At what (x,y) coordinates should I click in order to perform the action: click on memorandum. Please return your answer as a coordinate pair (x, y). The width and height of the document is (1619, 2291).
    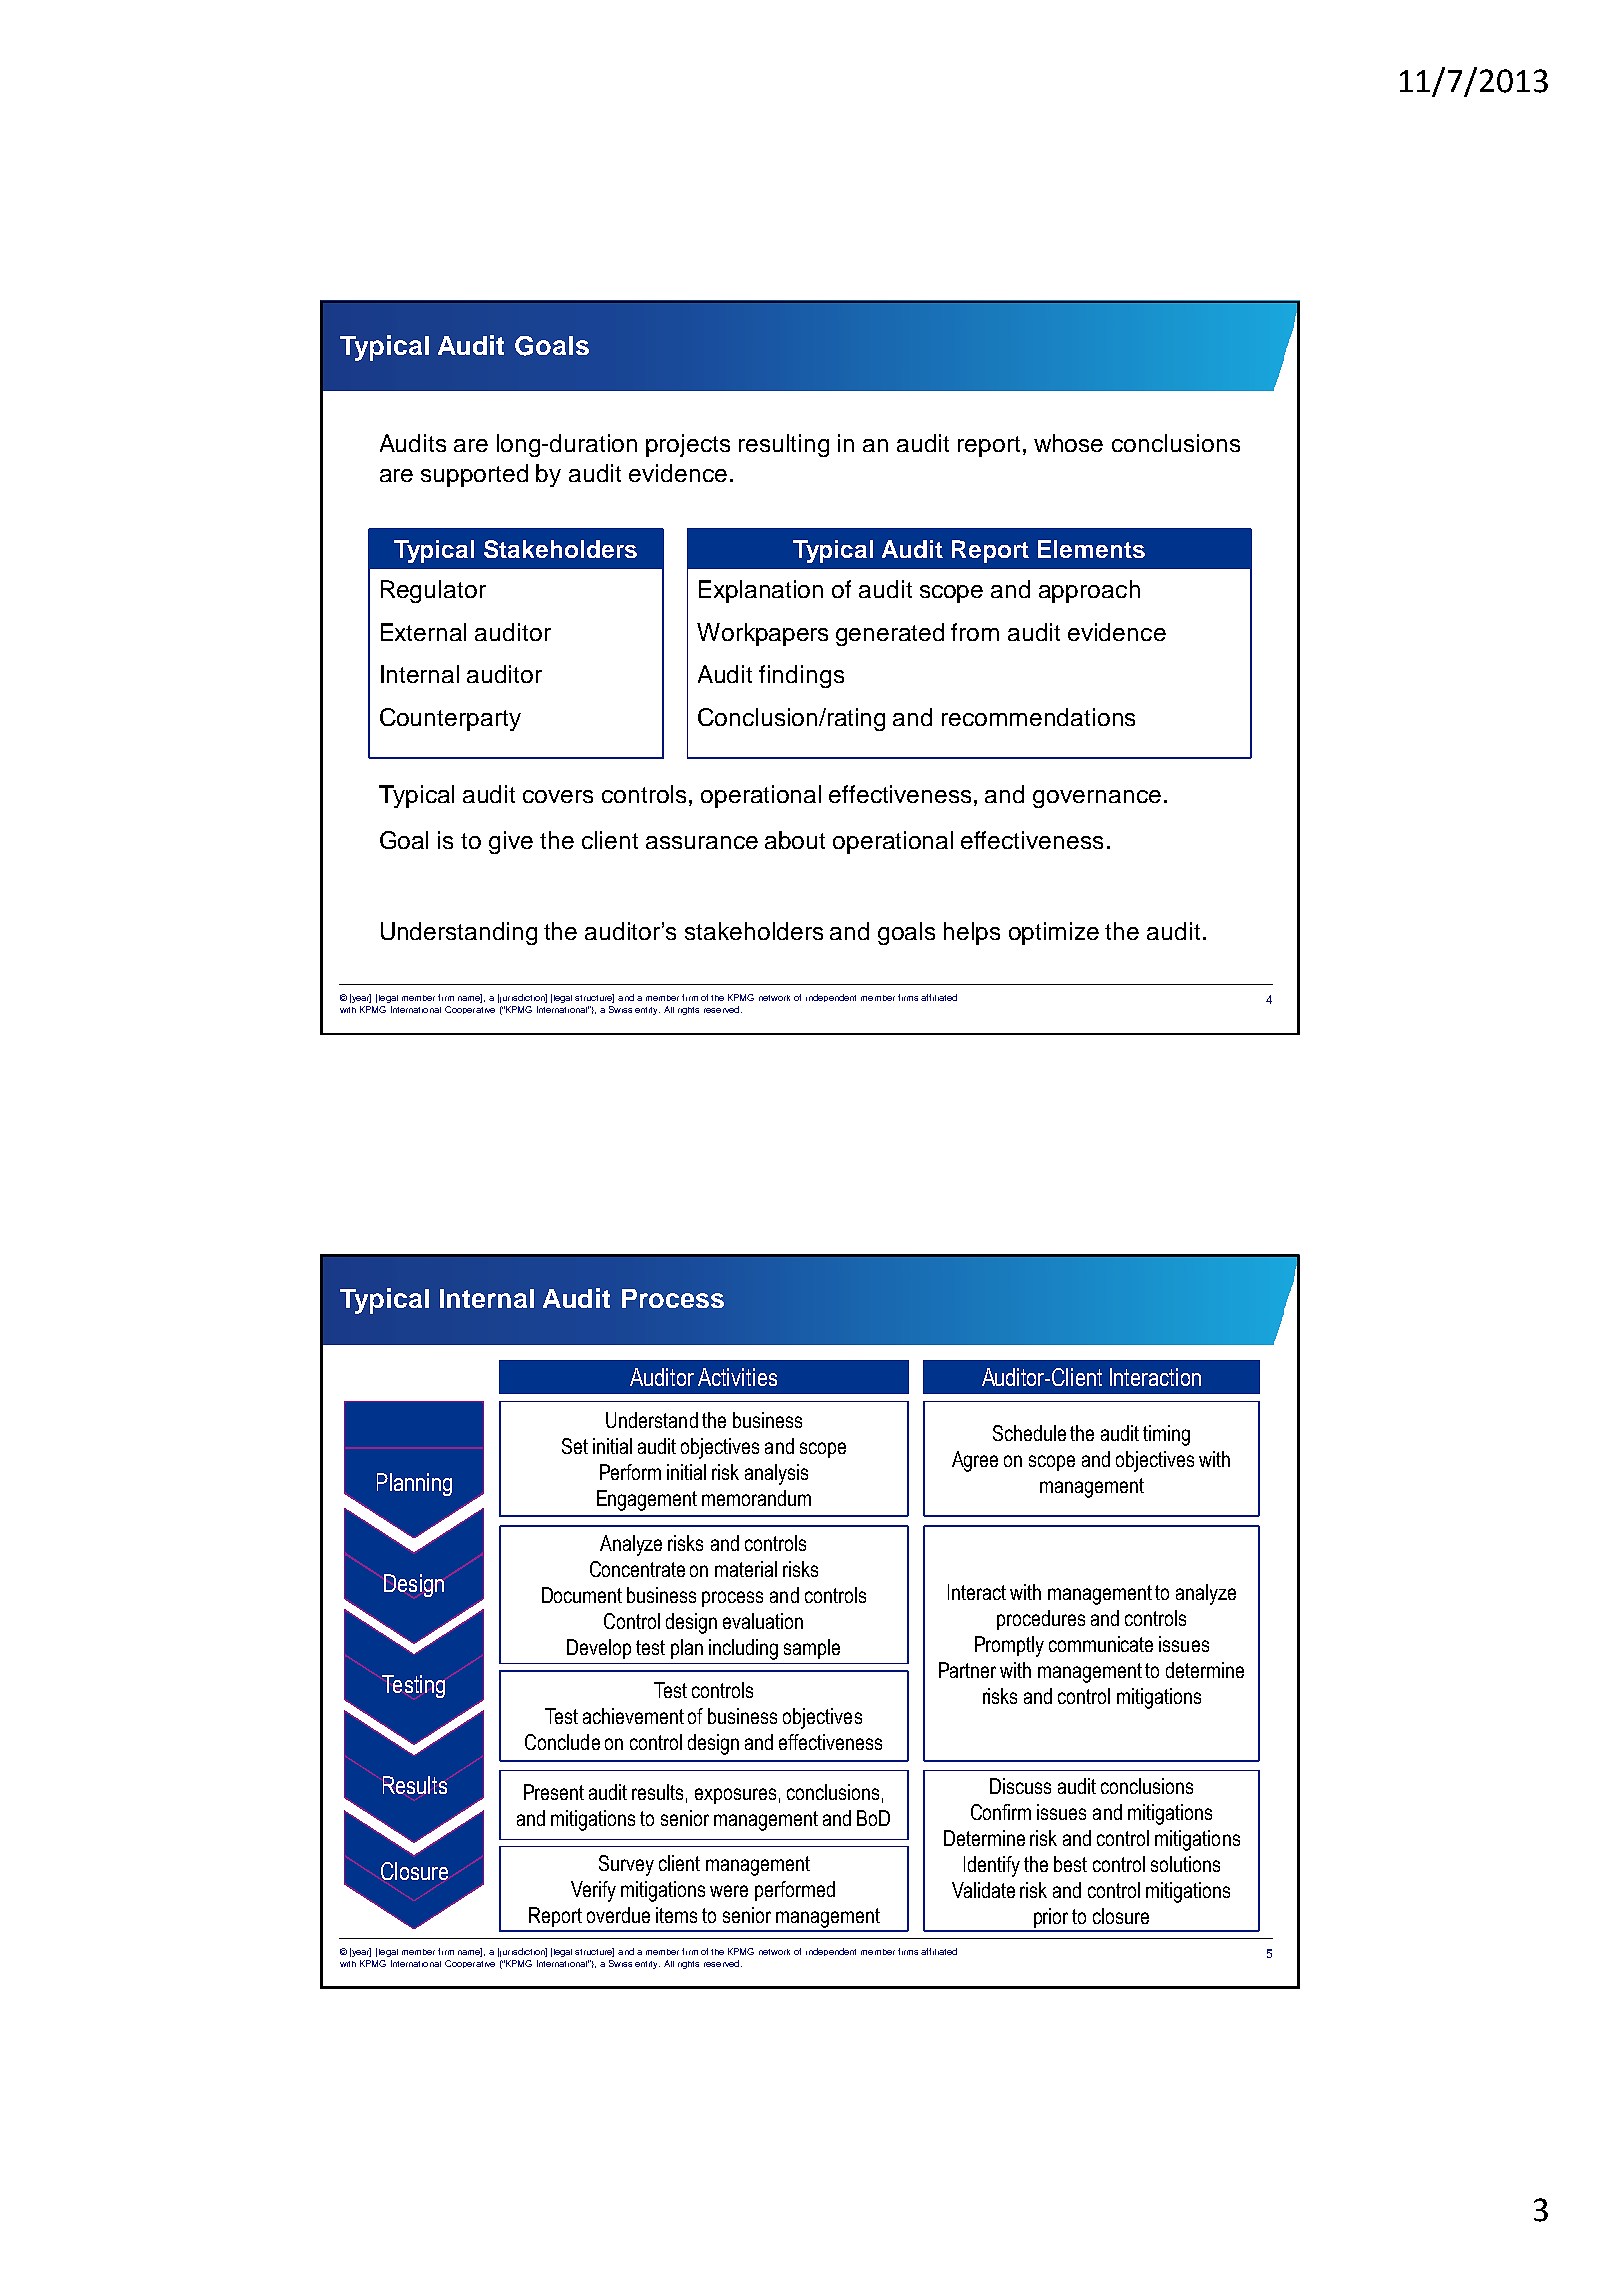
    Looking at the image, I should click on (756, 1498).
